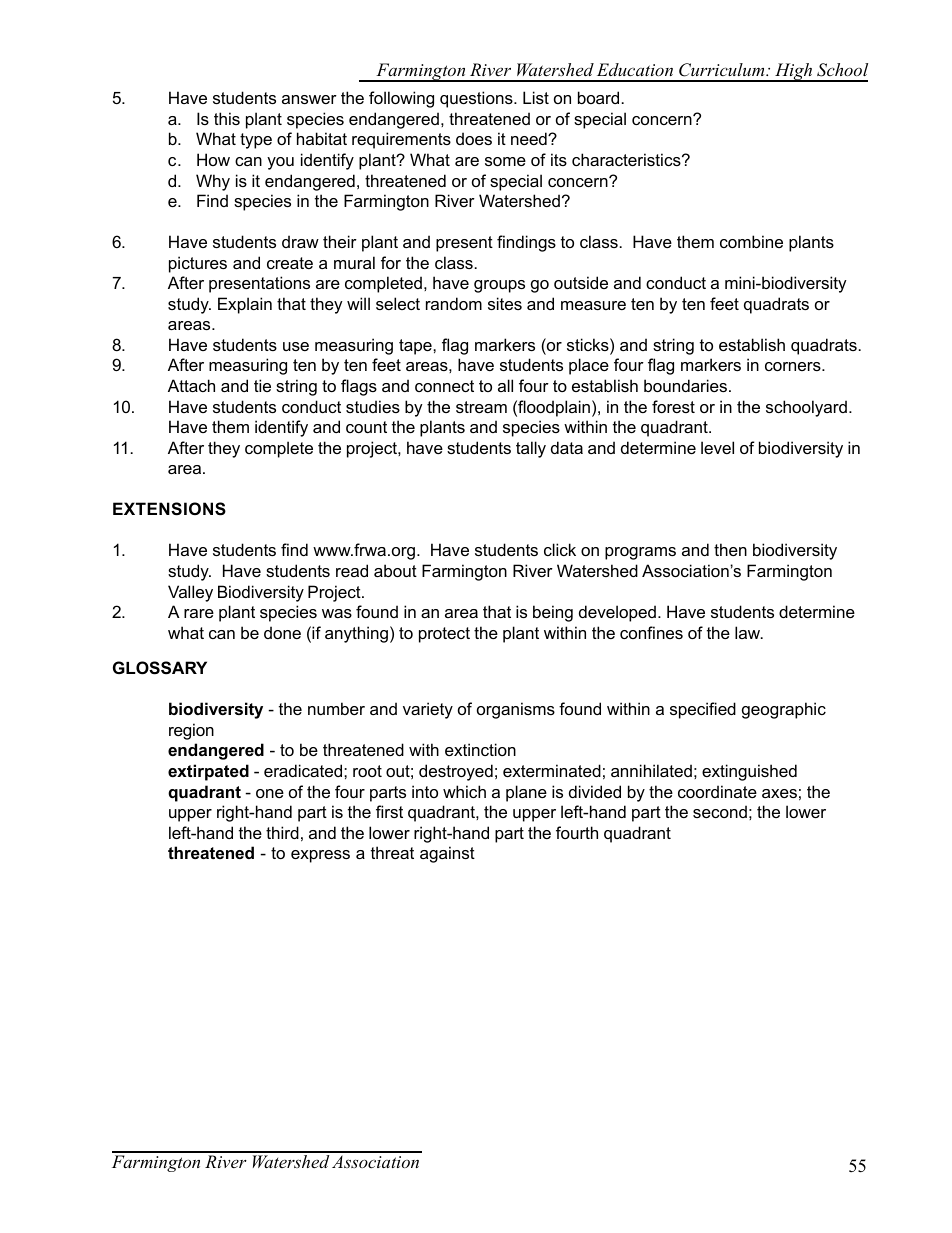 The width and height of the screenshot is (952, 1233). I want to click on tally, so click(531, 449).
